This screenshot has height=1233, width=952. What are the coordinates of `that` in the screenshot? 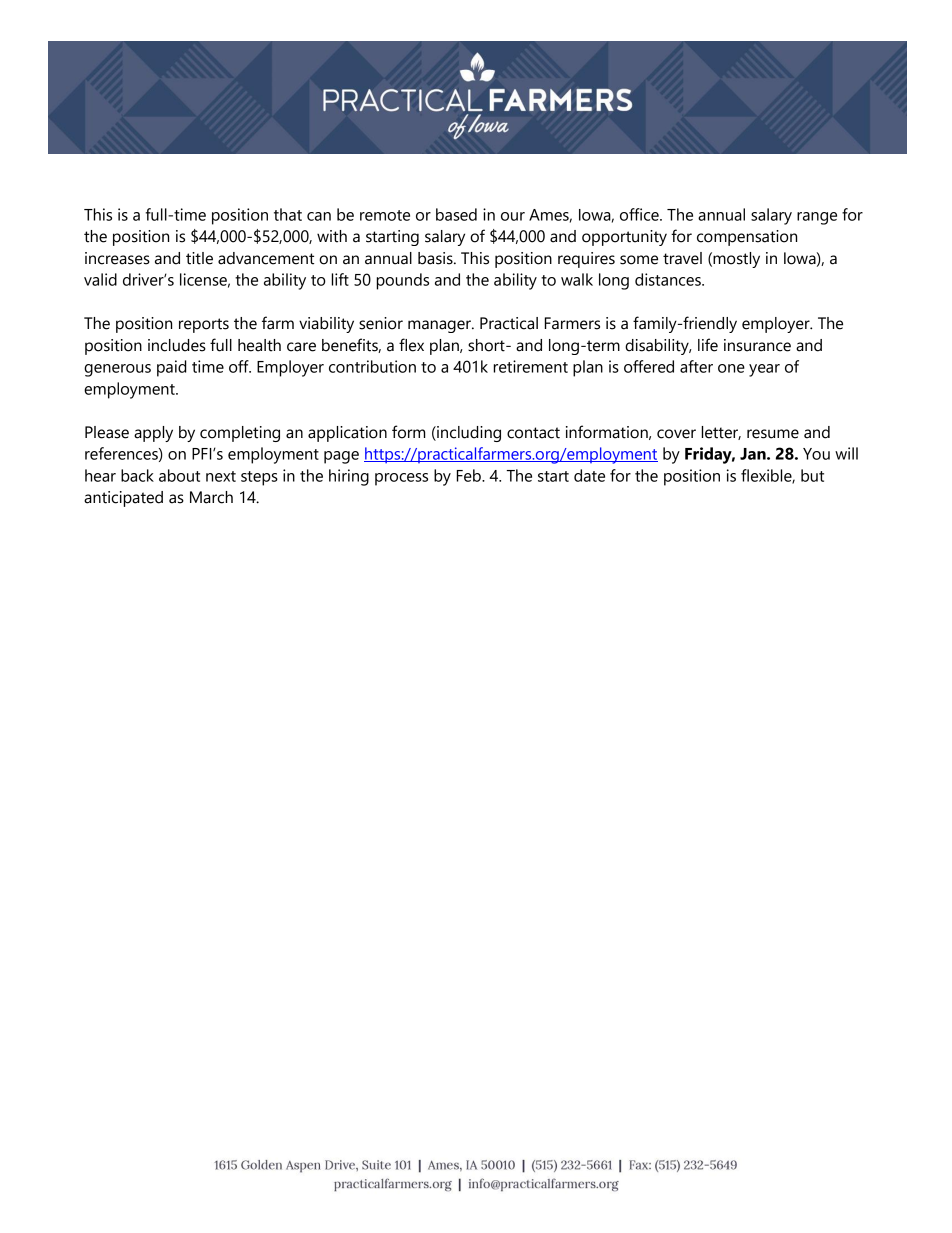 It's located at (288, 214).
